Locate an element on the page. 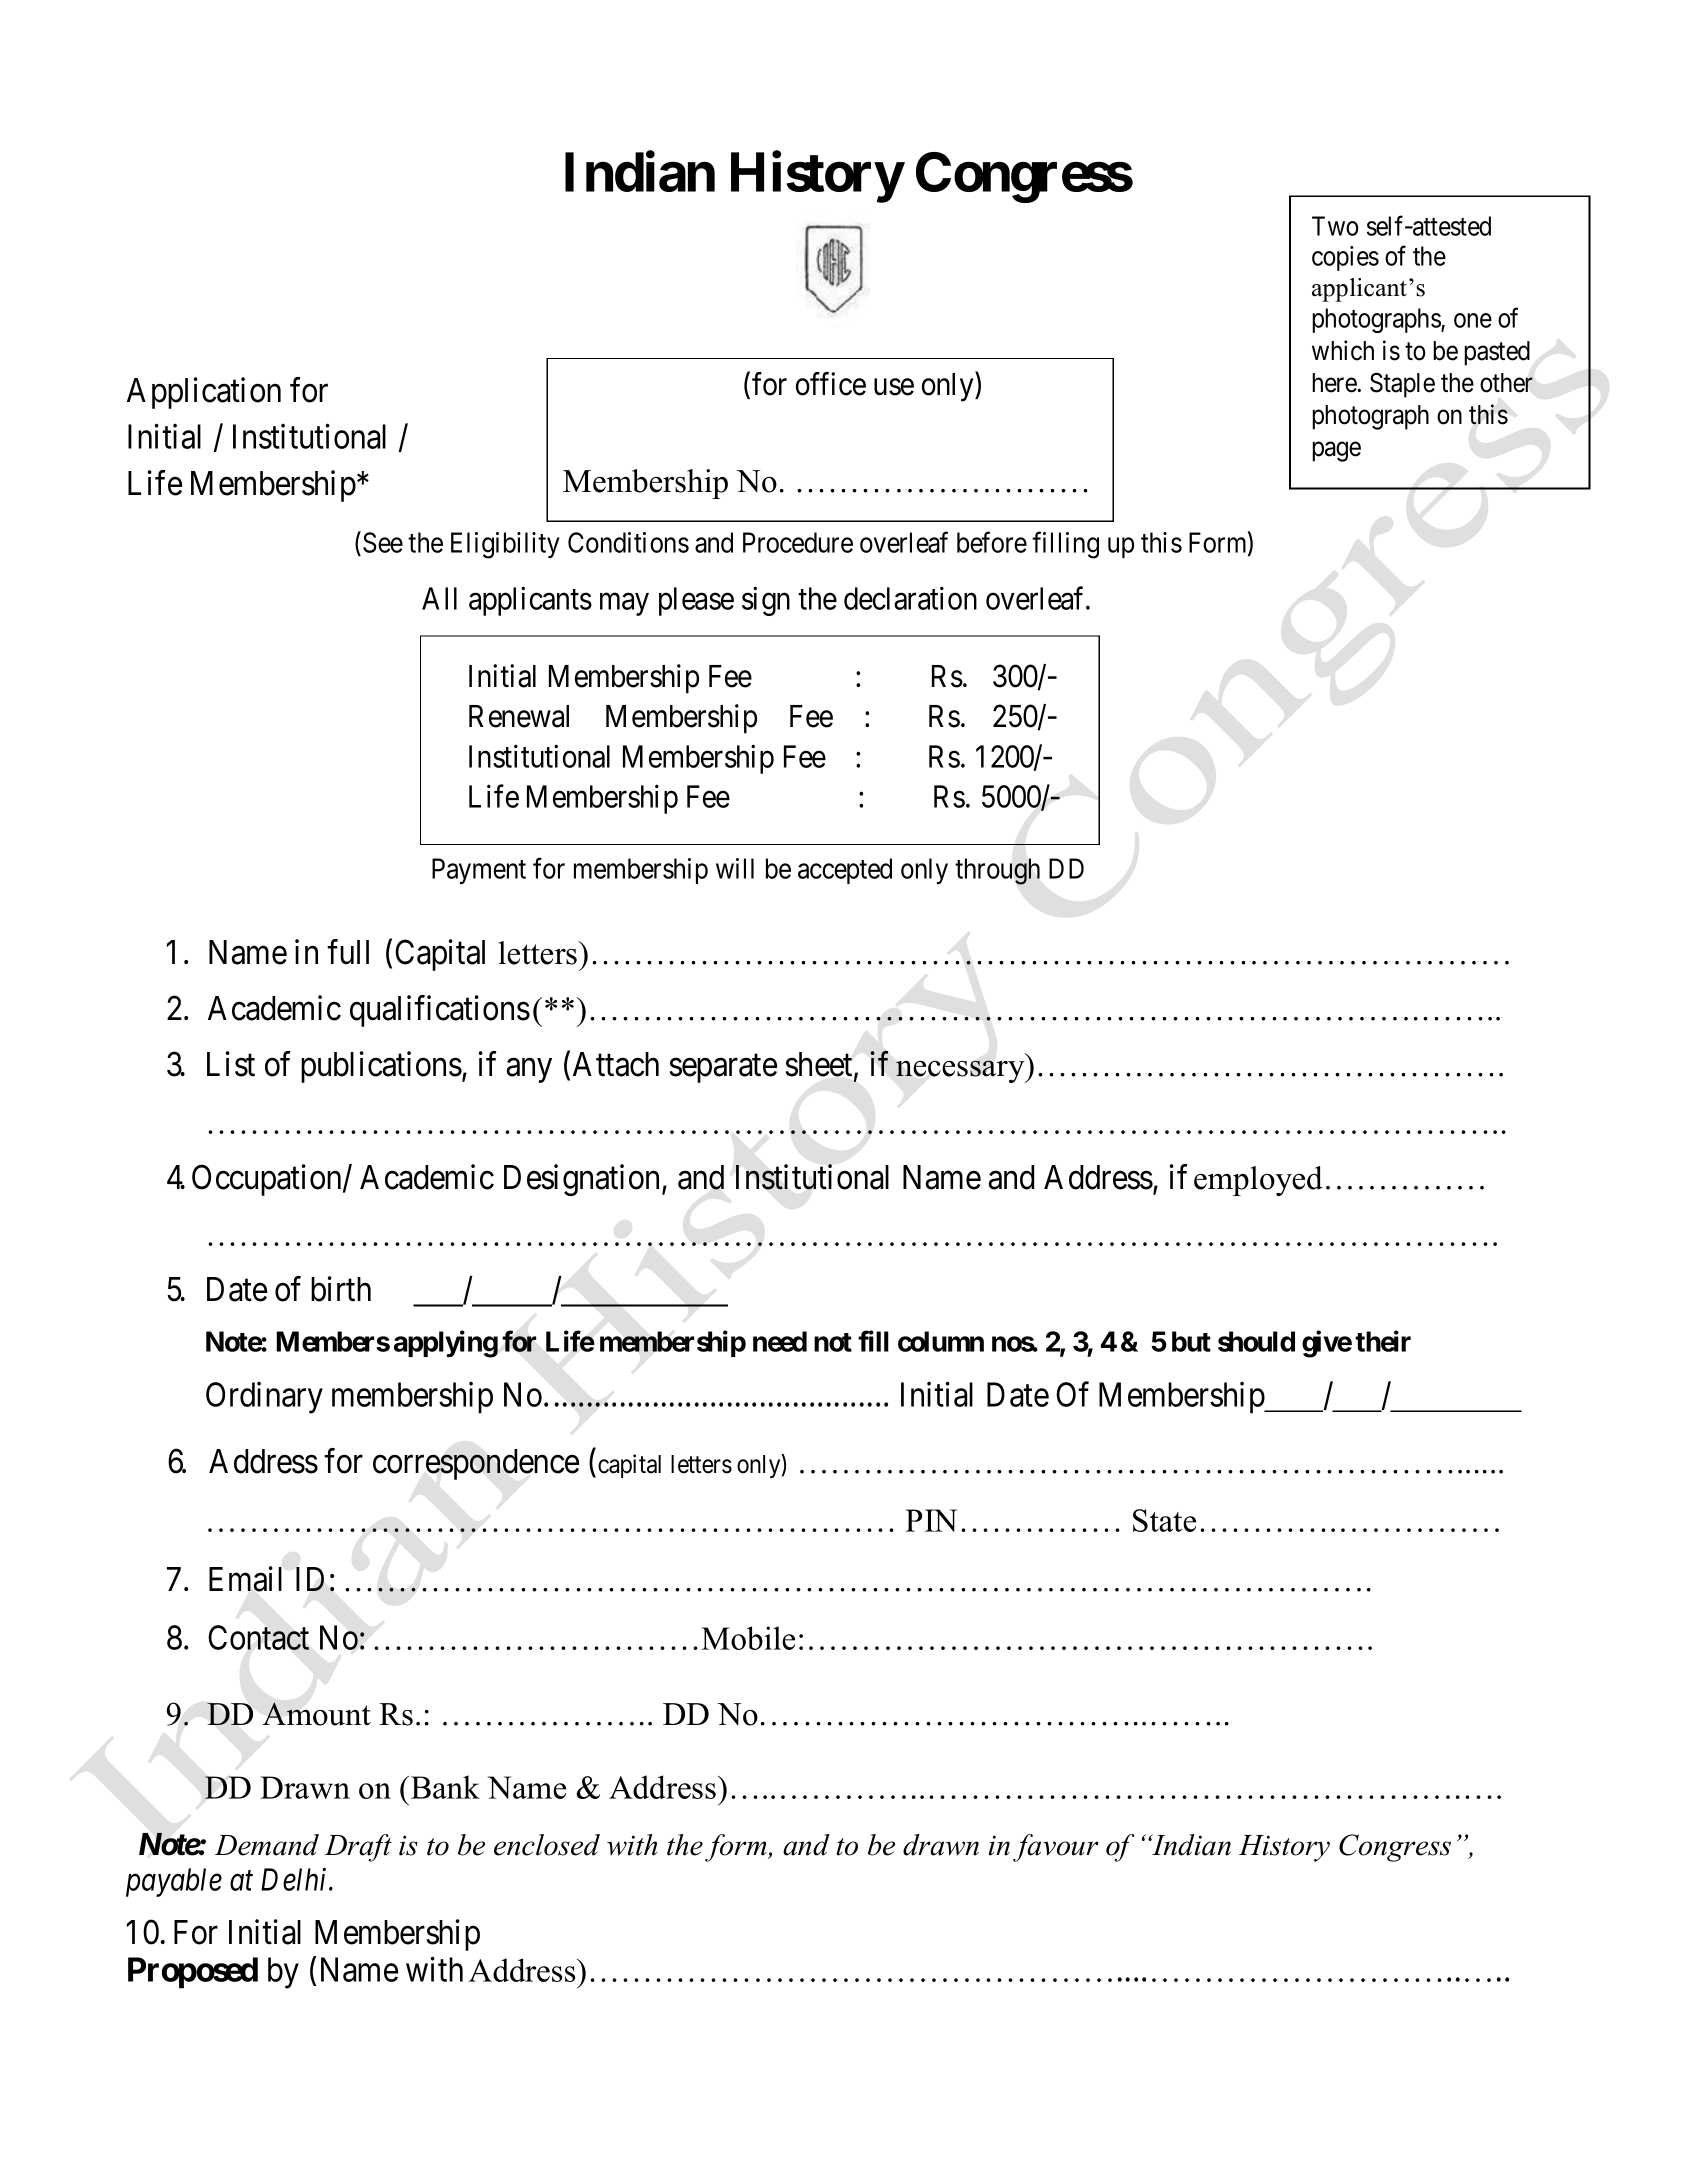  publications is located at coordinates (381, 1067).
